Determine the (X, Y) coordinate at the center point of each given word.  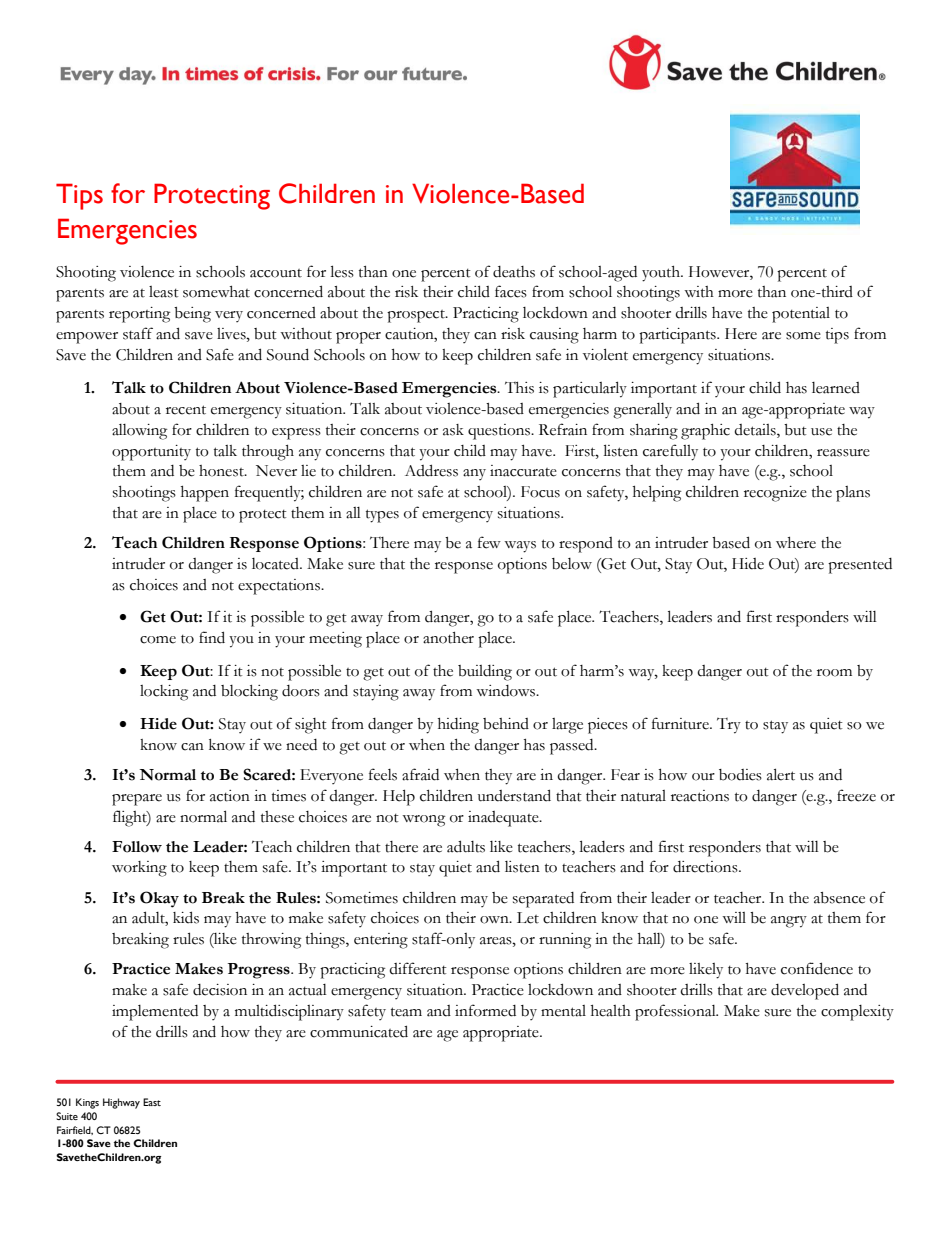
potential (801, 315)
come (158, 640)
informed (485, 1010)
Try (729, 726)
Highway (121, 1103)
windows (507, 691)
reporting (139, 315)
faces (511, 291)
